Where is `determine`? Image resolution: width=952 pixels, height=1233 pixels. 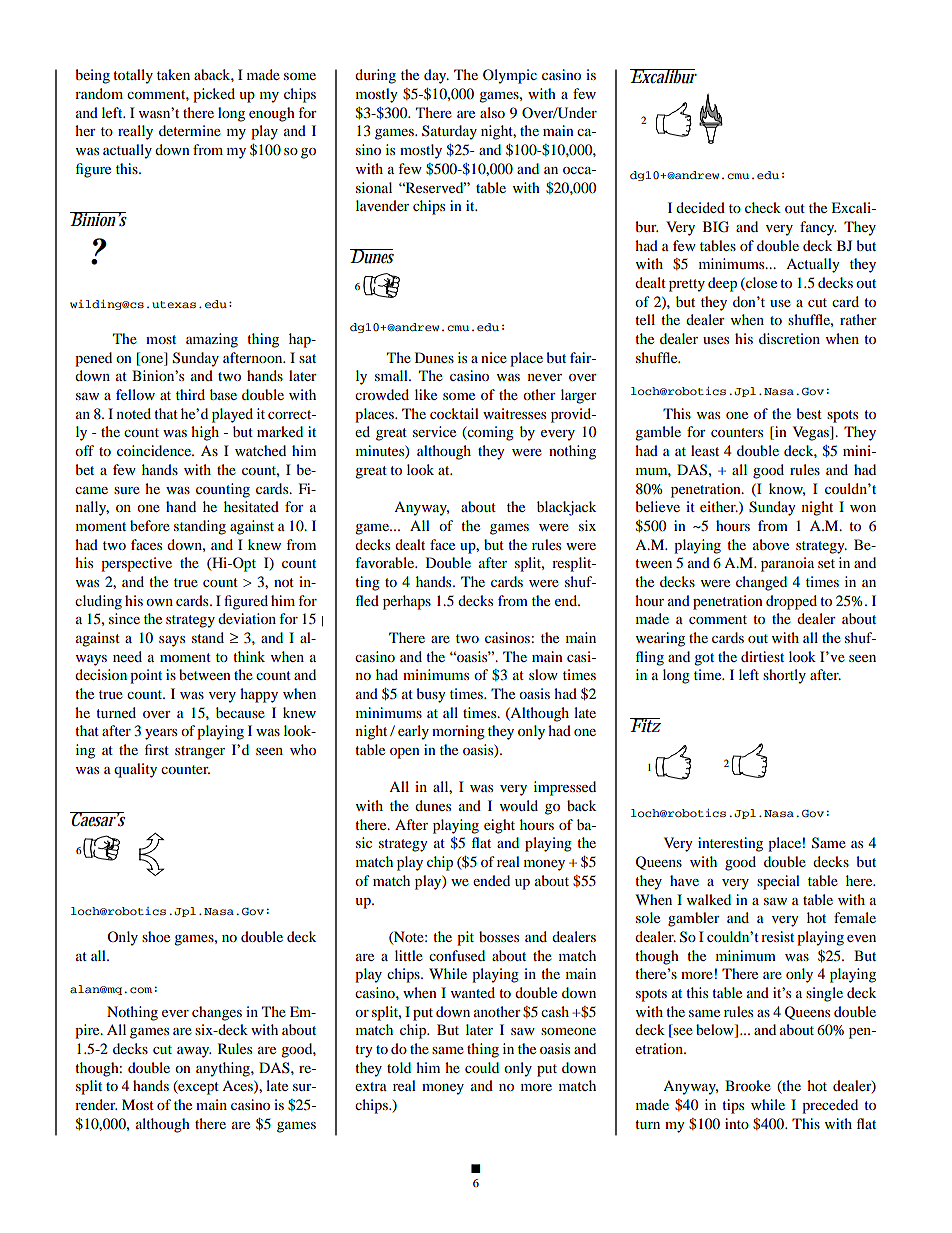 determine is located at coordinates (190, 130).
